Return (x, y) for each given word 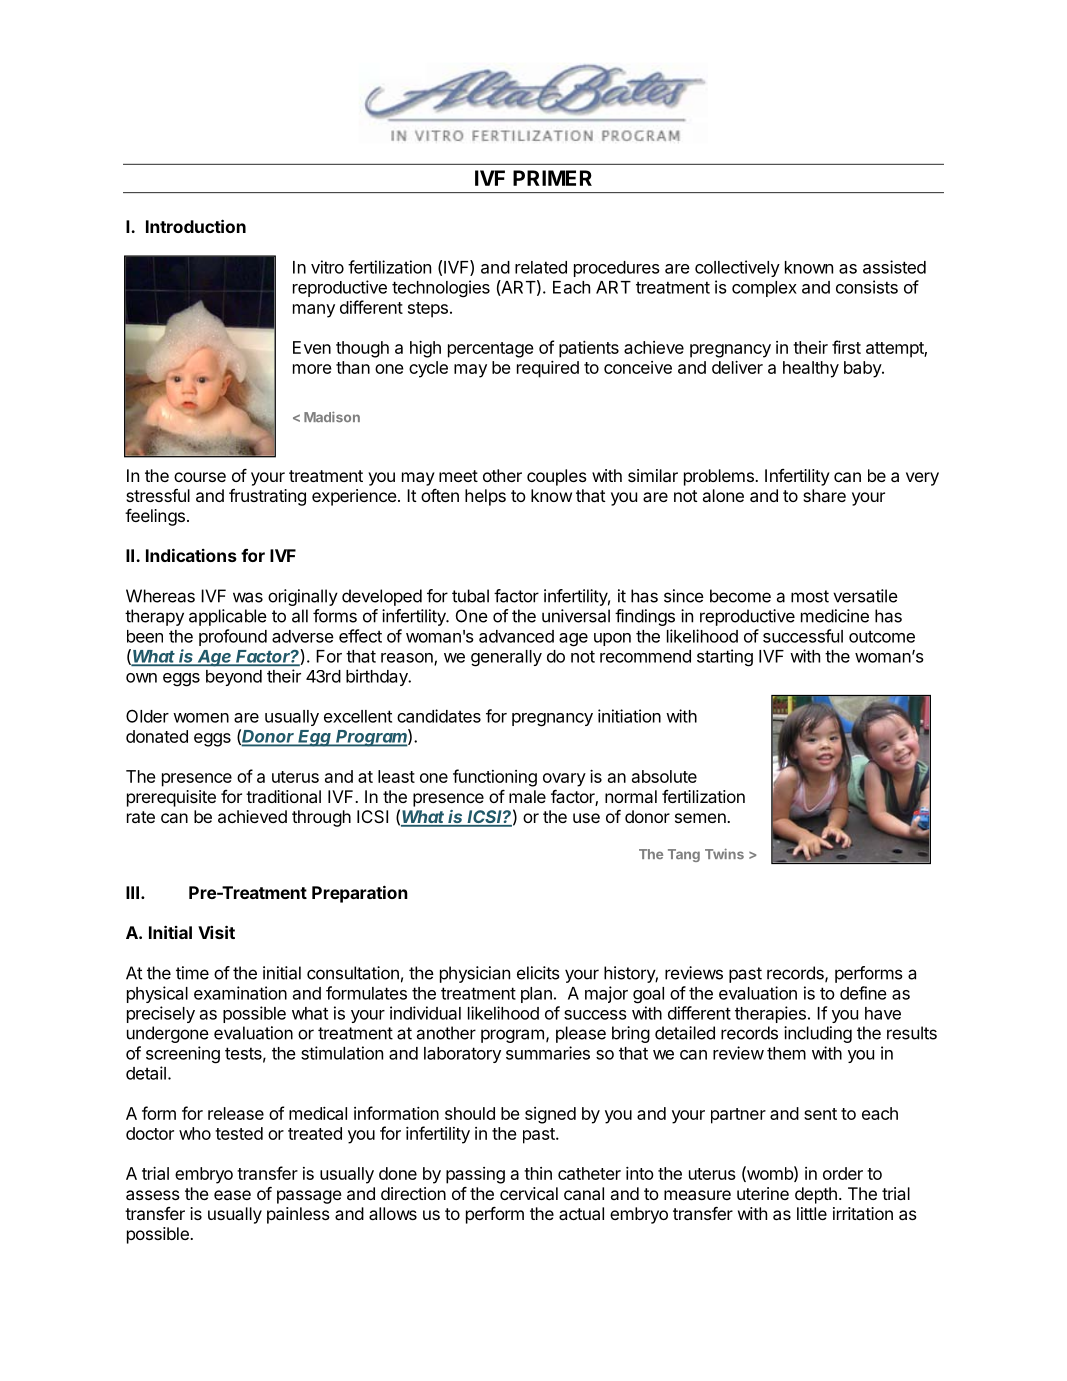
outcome (882, 636)
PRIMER (552, 178)
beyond (234, 678)
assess (153, 1195)
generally (506, 658)
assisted (894, 267)
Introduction (196, 226)
